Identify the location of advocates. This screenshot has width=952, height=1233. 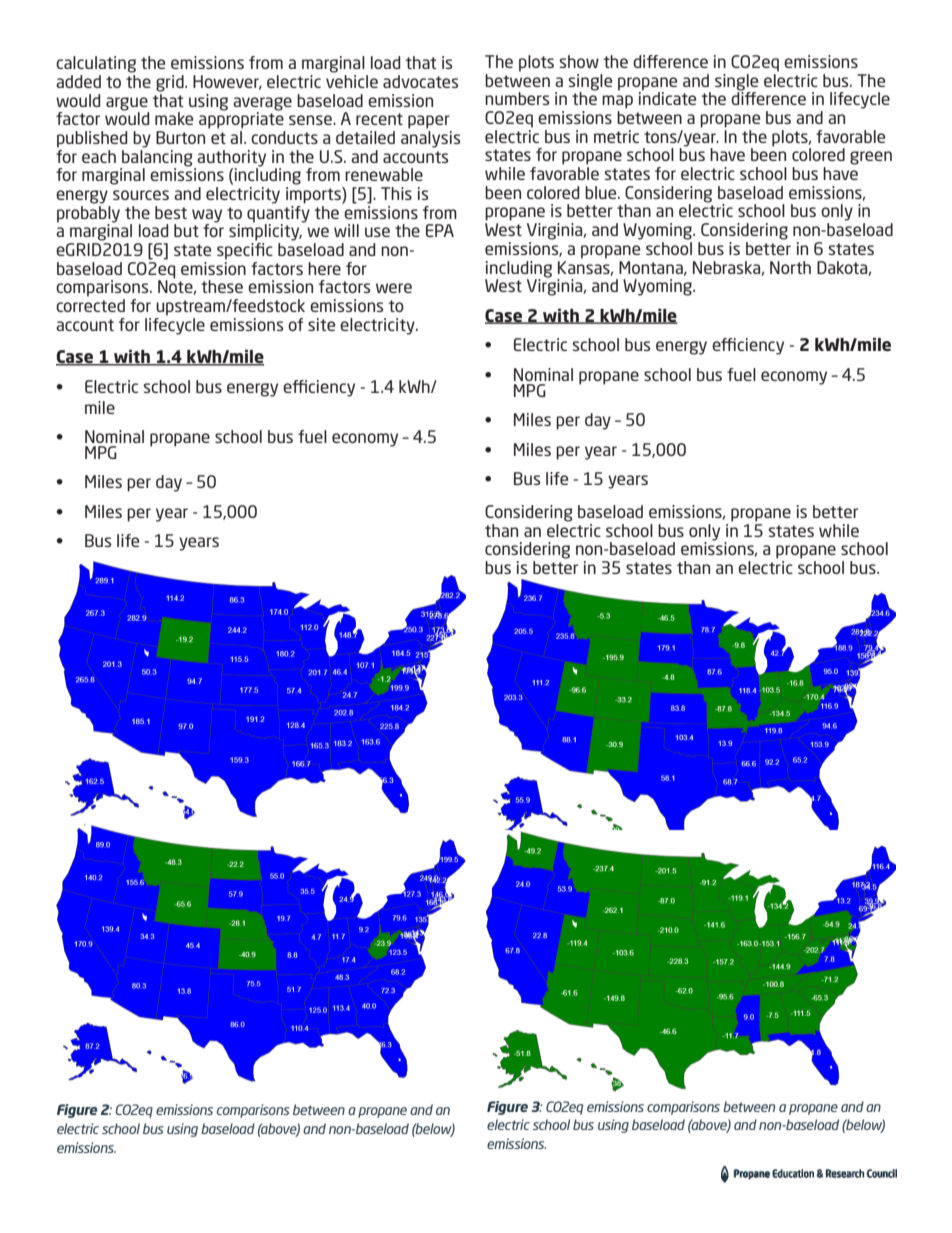
(420, 81).
